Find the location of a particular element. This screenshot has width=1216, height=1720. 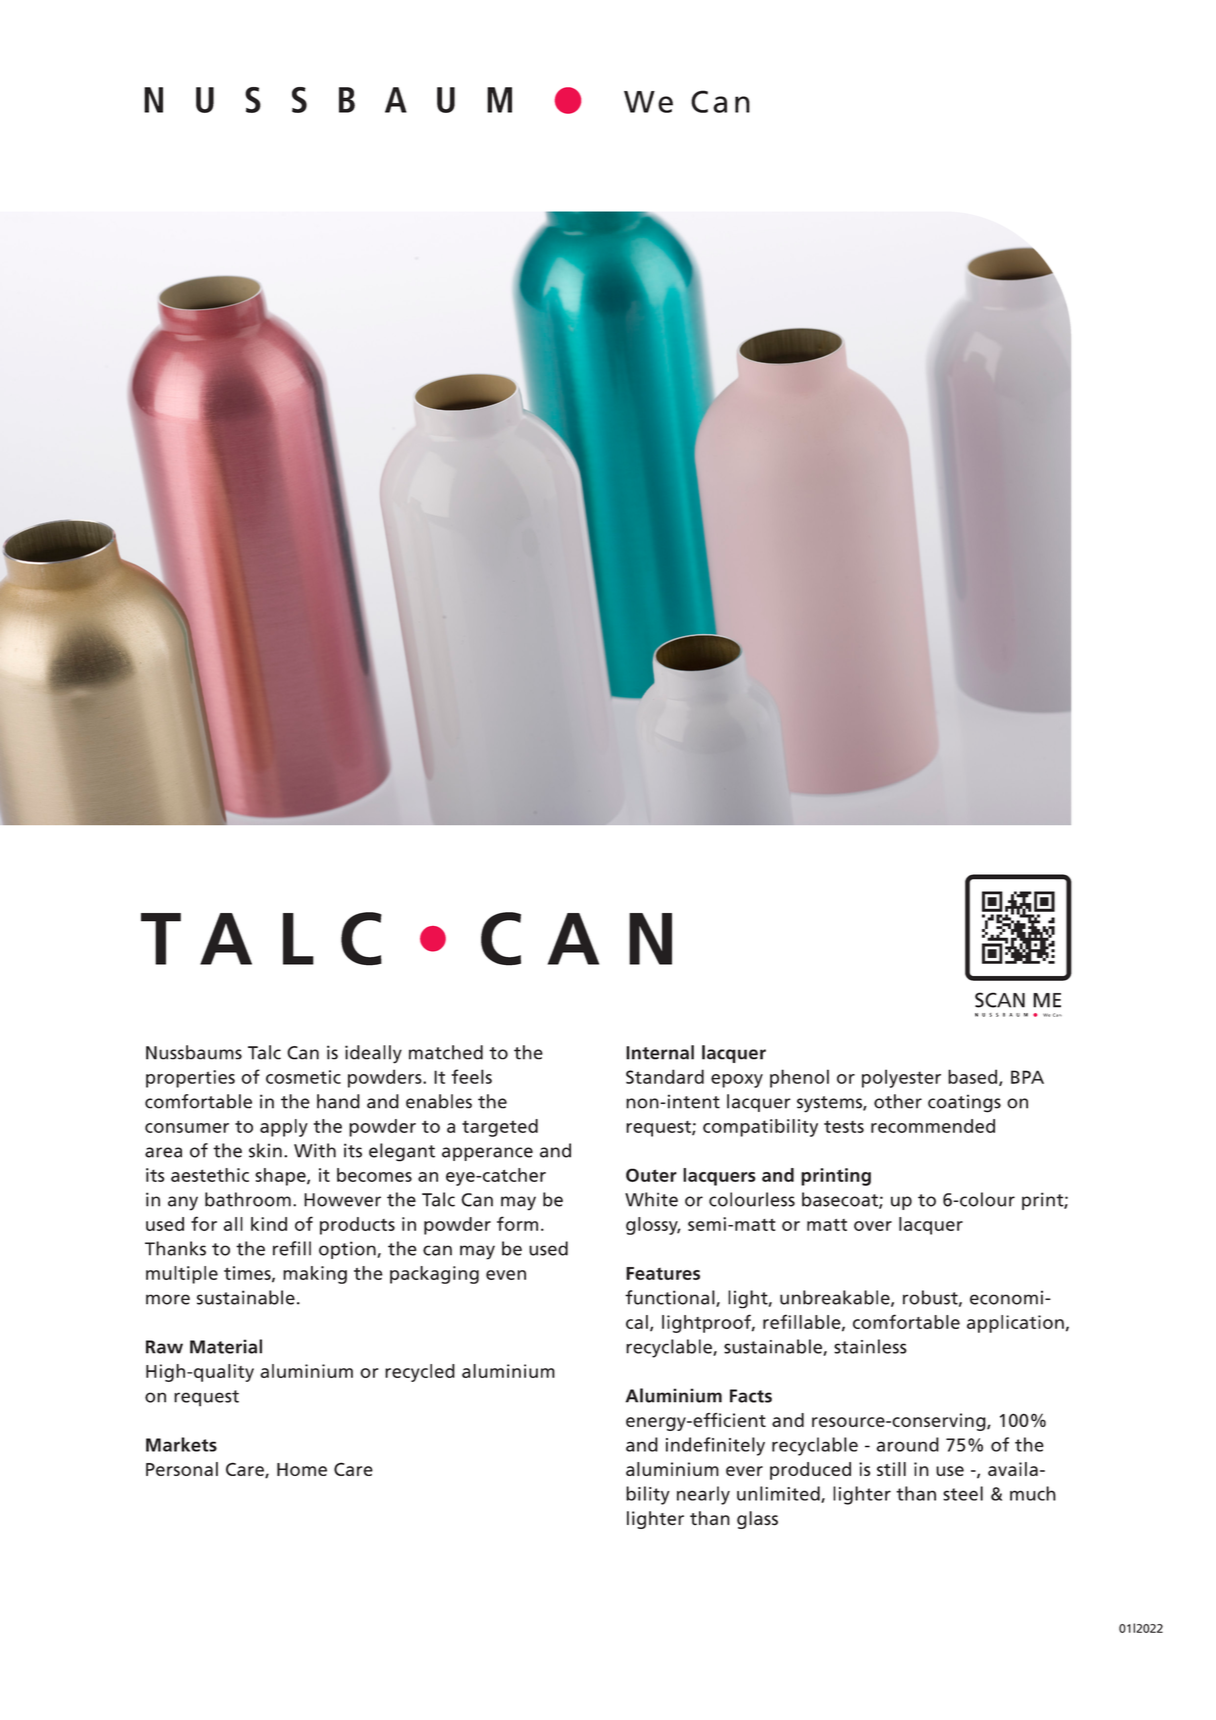

glass is located at coordinates (757, 1520).
